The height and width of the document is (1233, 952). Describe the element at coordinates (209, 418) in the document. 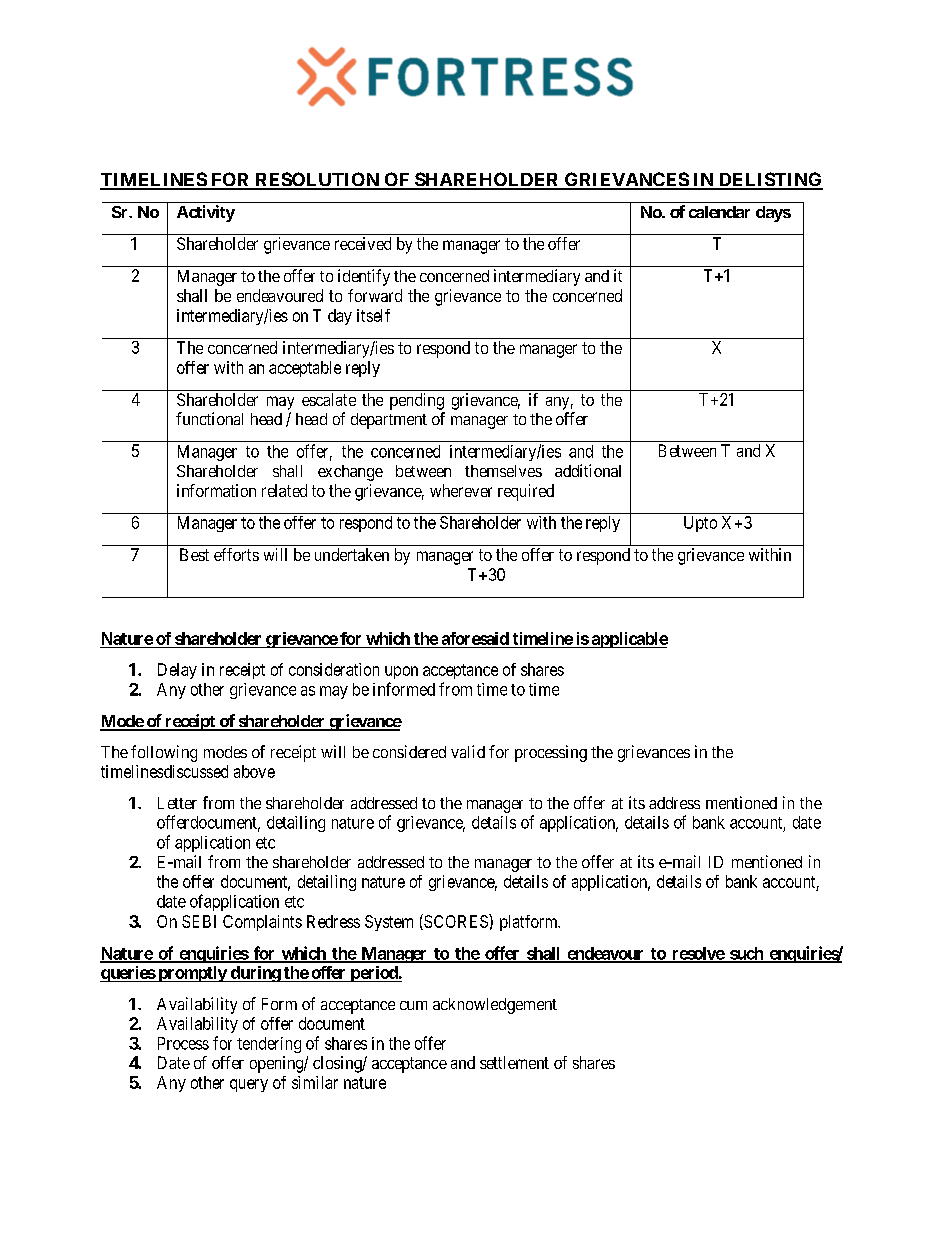

I see `functional` at that location.
